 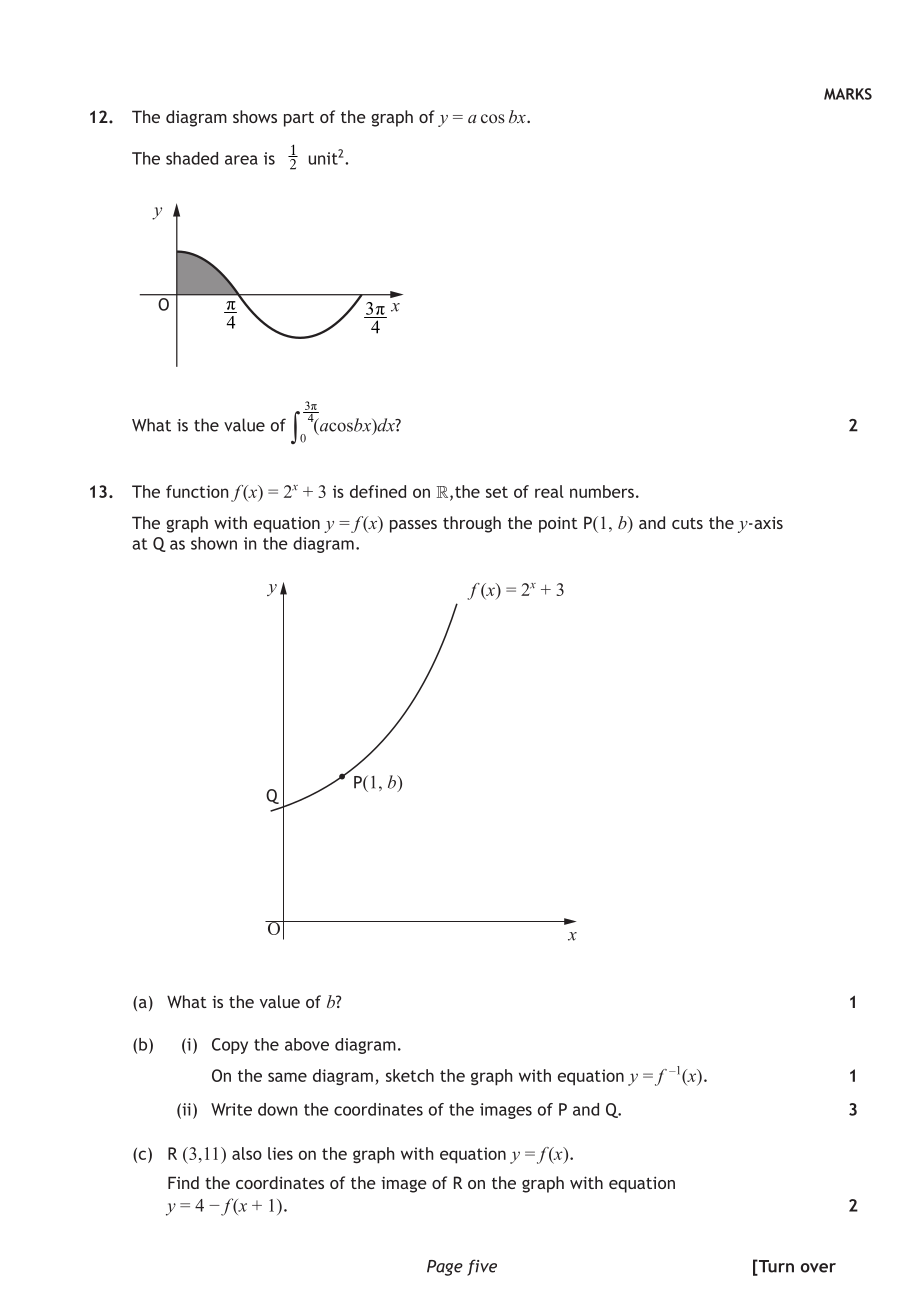 What do you see at coordinates (687, 523) in the image?
I see `cuts` at bounding box center [687, 523].
